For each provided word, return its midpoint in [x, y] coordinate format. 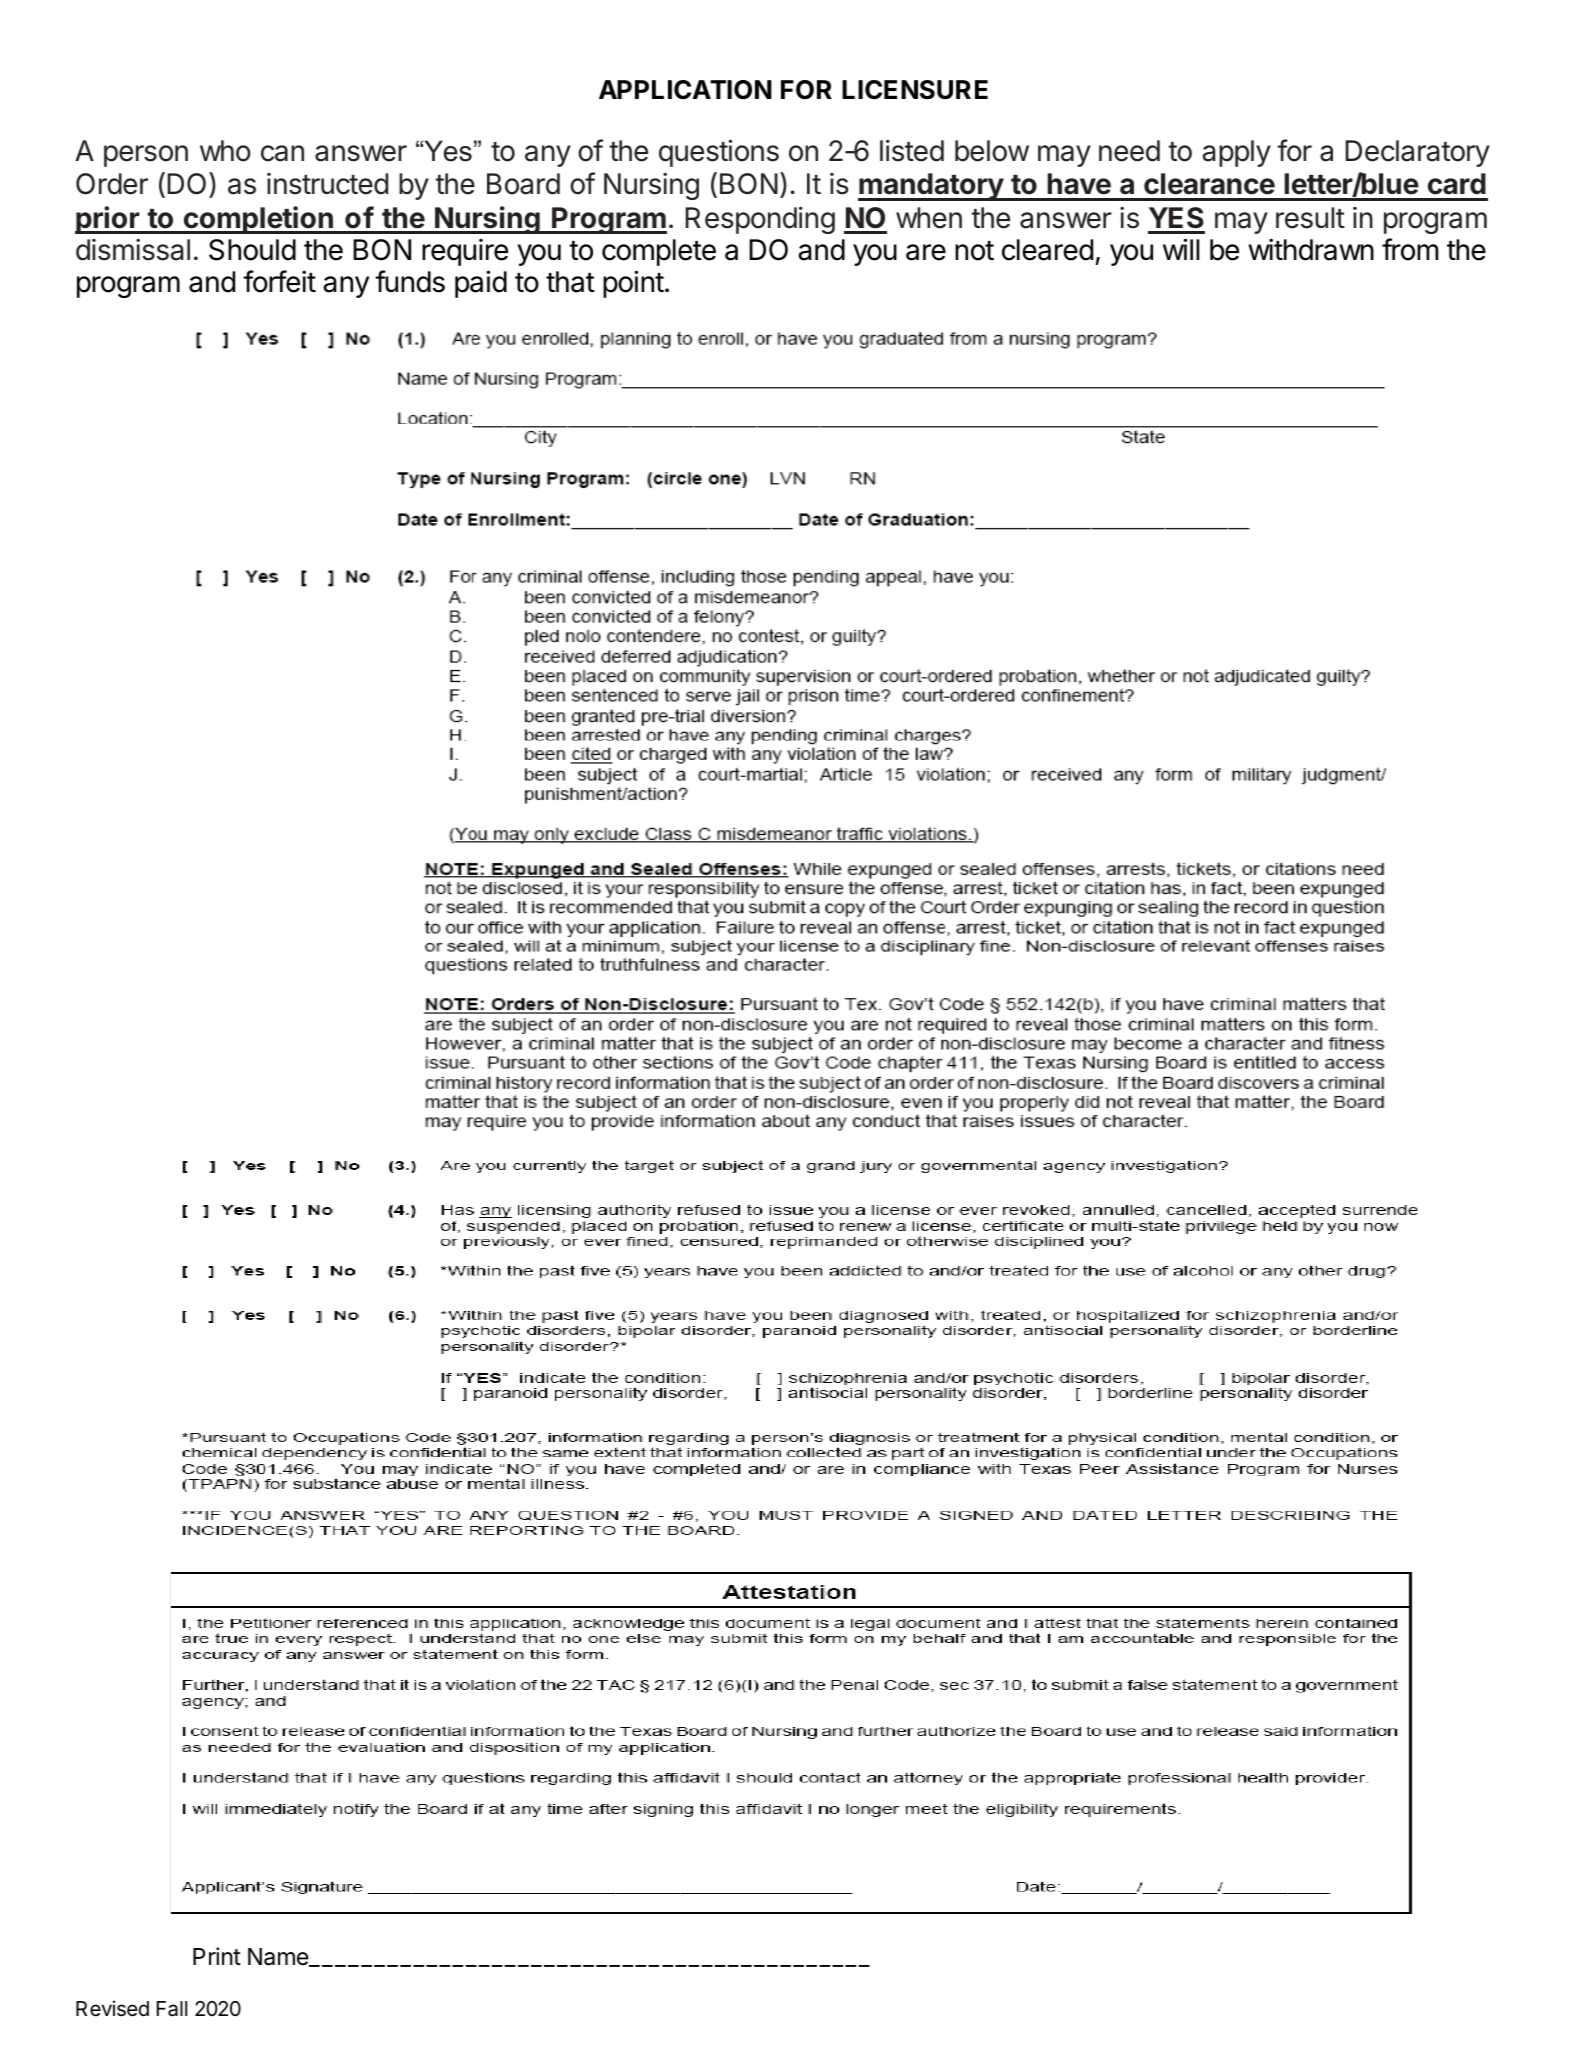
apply [1237, 153]
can [282, 153]
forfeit [279, 281]
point [633, 284]
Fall [172, 2009]
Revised [112, 2008]
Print [217, 1956]
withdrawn [1311, 250]
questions [719, 153]
